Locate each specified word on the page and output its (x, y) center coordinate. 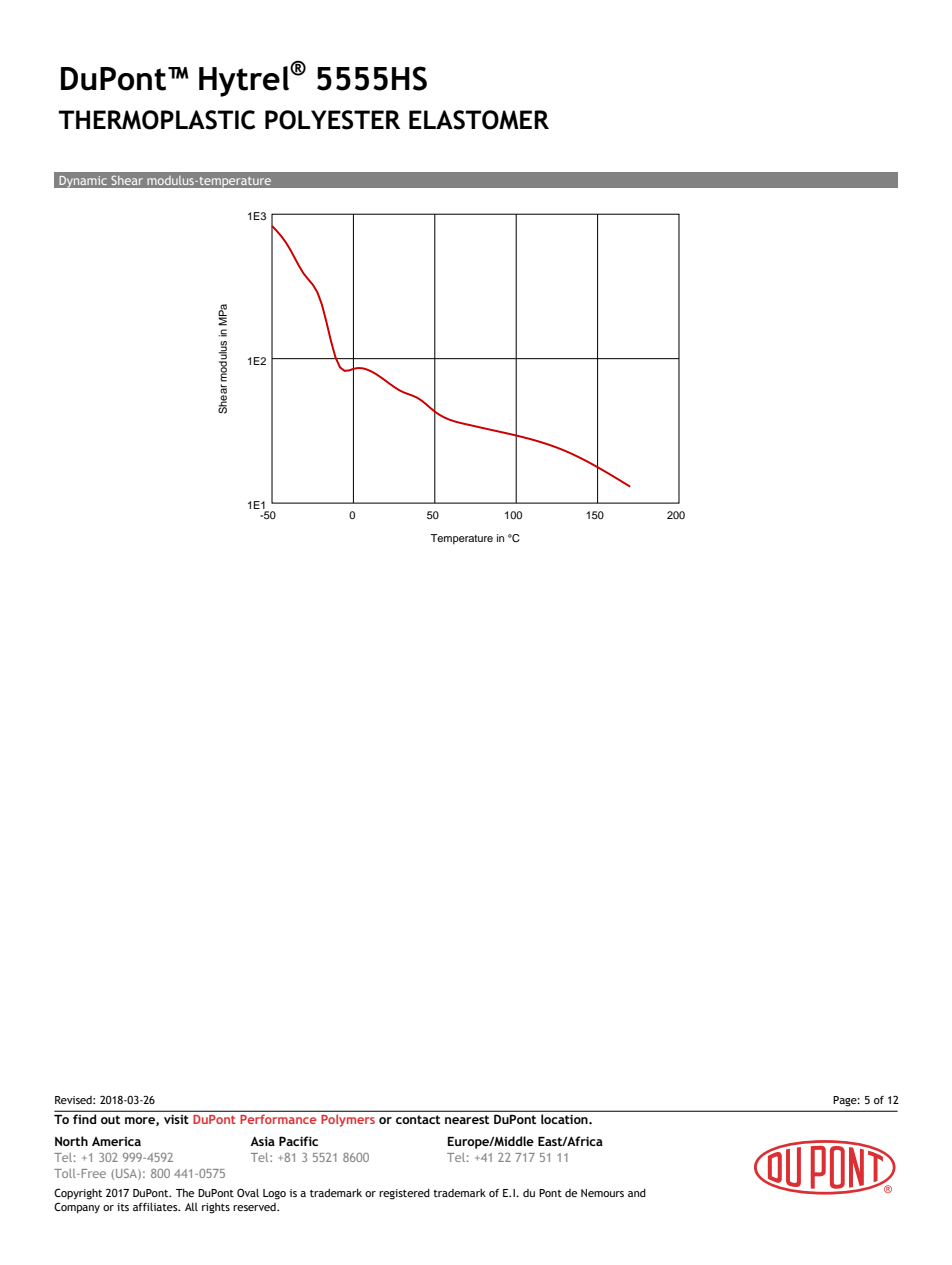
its (123, 1207)
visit (176, 1119)
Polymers (348, 1120)
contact (418, 1119)
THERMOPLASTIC (156, 120)
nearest (467, 1119)
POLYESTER (332, 120)
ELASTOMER (479, 120)
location (565, 1119)
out (110, 1119)
